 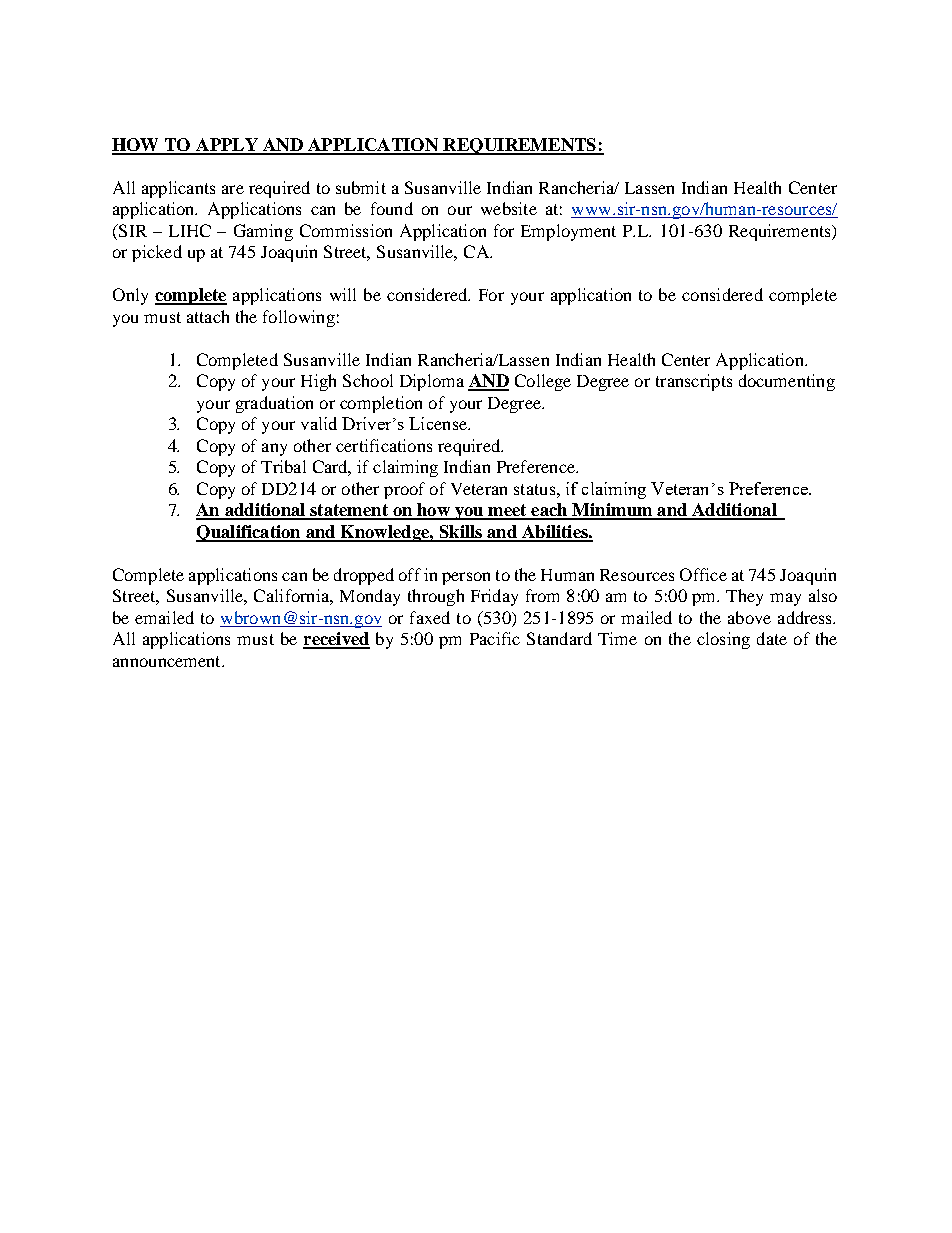 I want to click on Office, so click(x=703, y=574).
